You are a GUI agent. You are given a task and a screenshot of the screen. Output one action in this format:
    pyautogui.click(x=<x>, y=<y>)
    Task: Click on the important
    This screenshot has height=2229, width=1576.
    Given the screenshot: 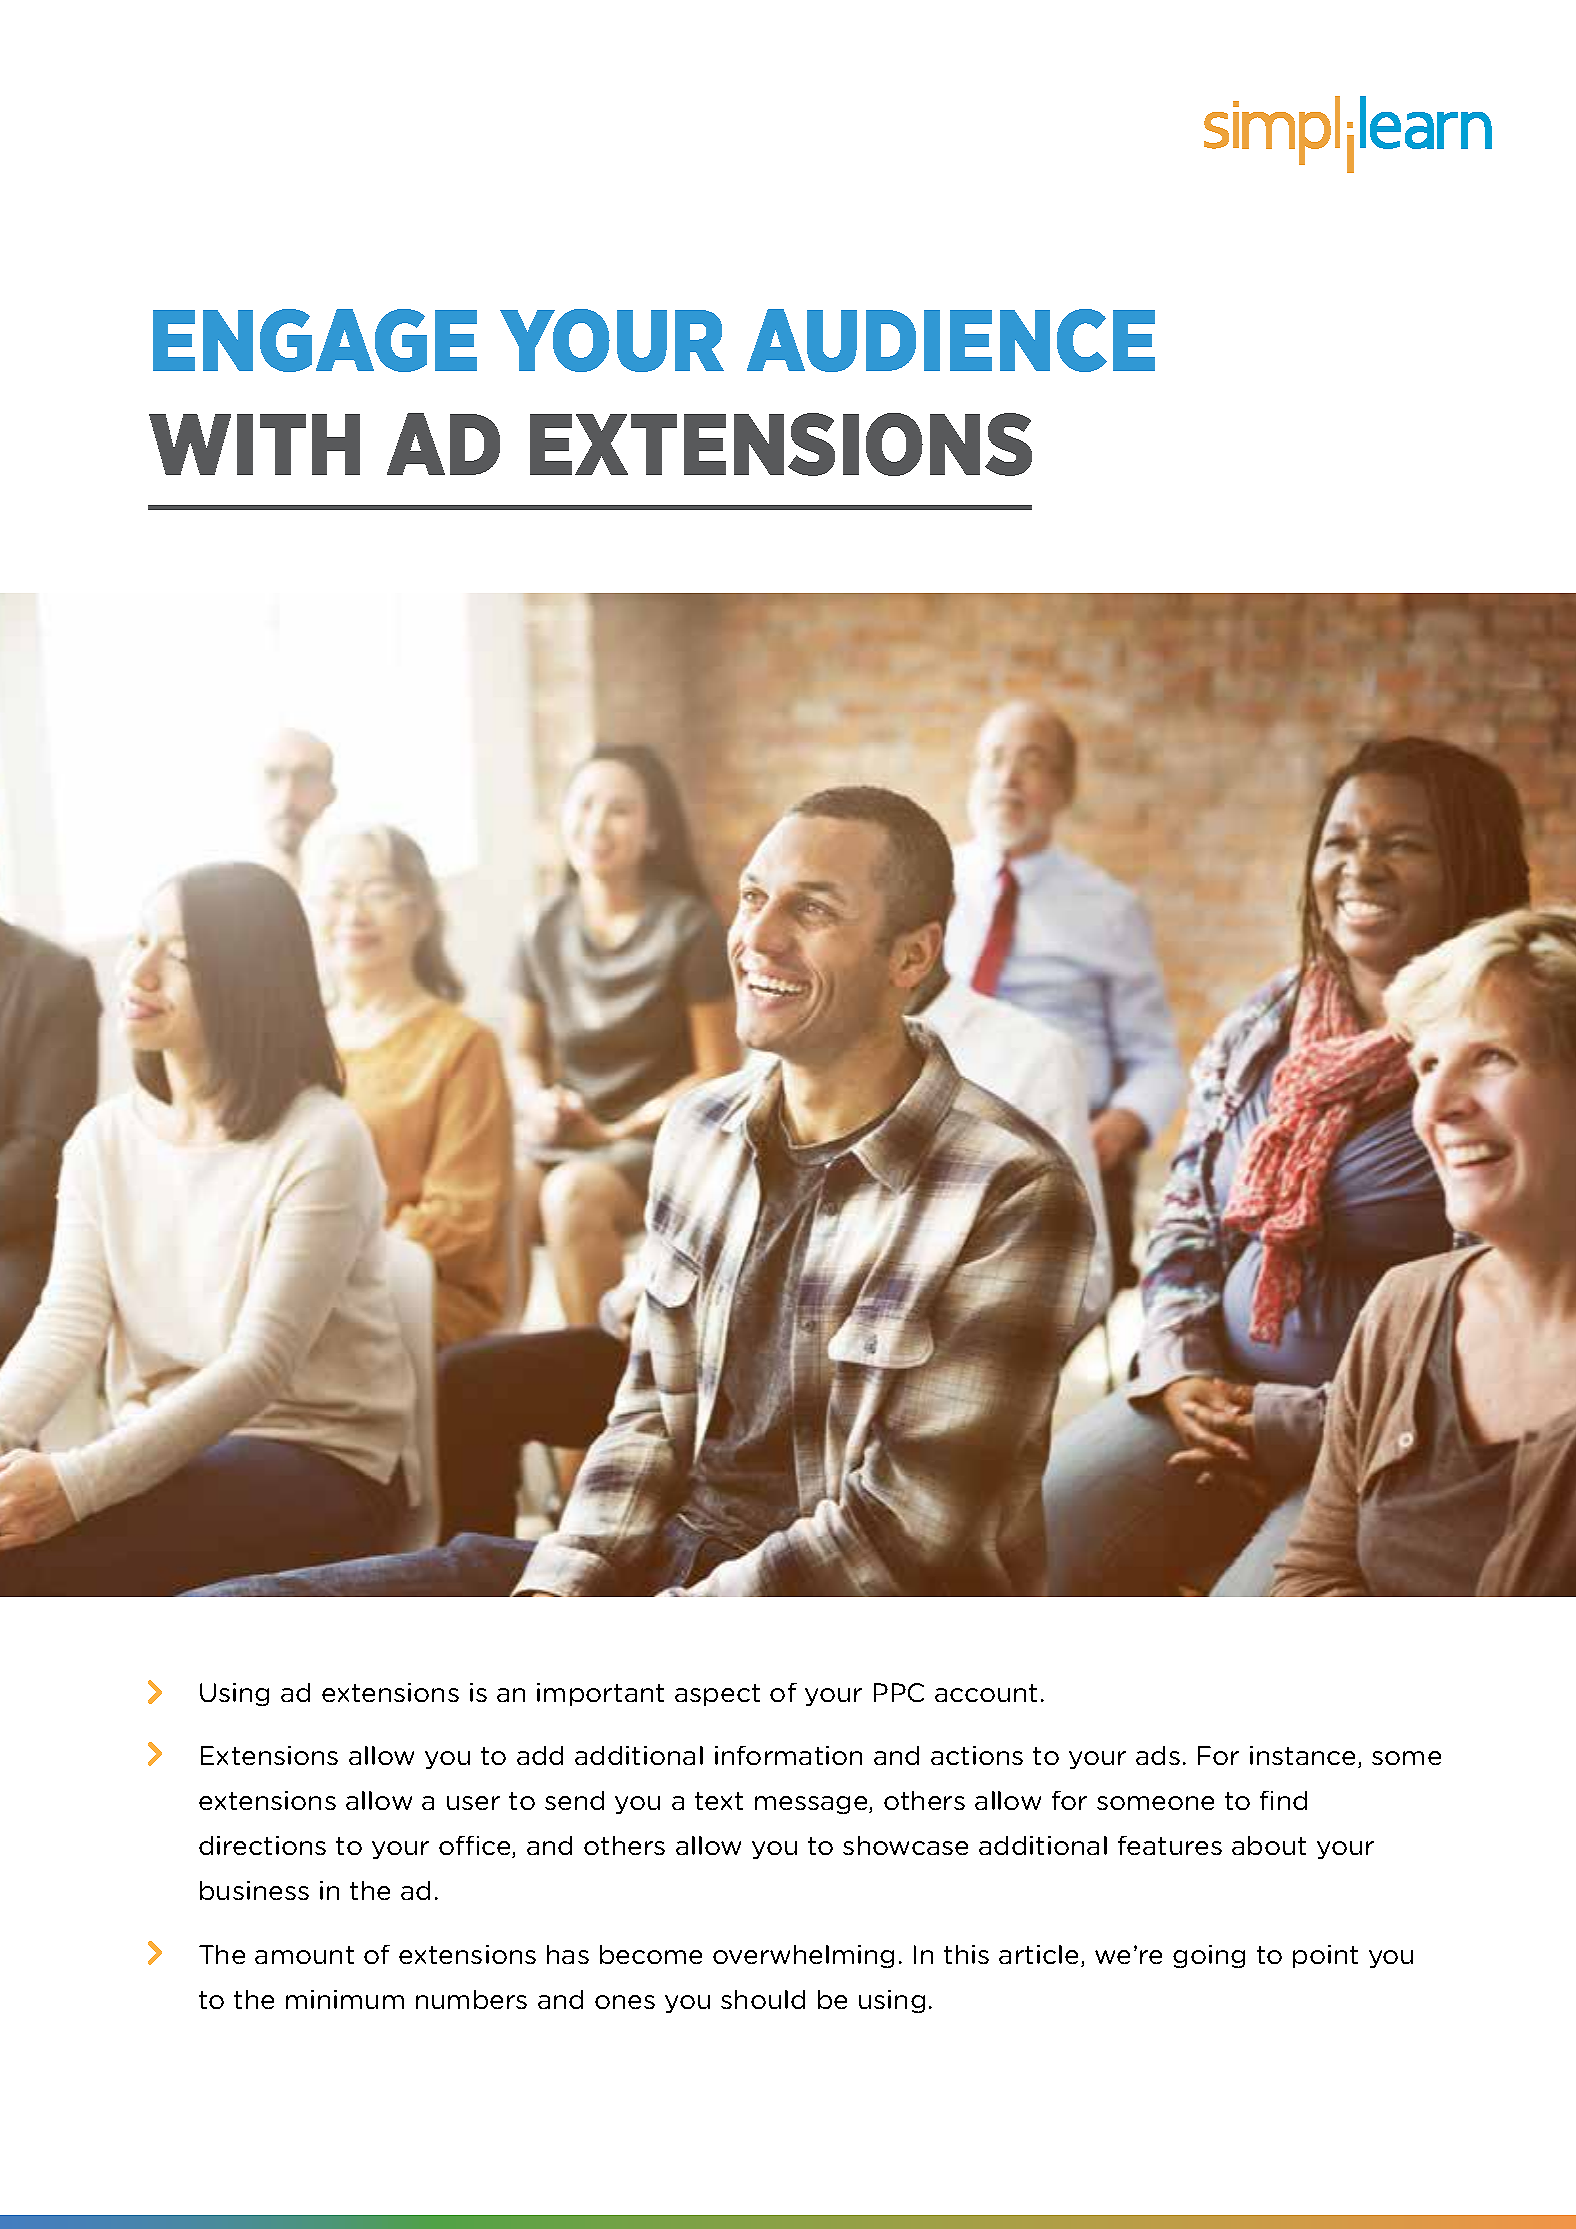 What is the action you would take?
    pyautogui.click(x=600, y=1694)
